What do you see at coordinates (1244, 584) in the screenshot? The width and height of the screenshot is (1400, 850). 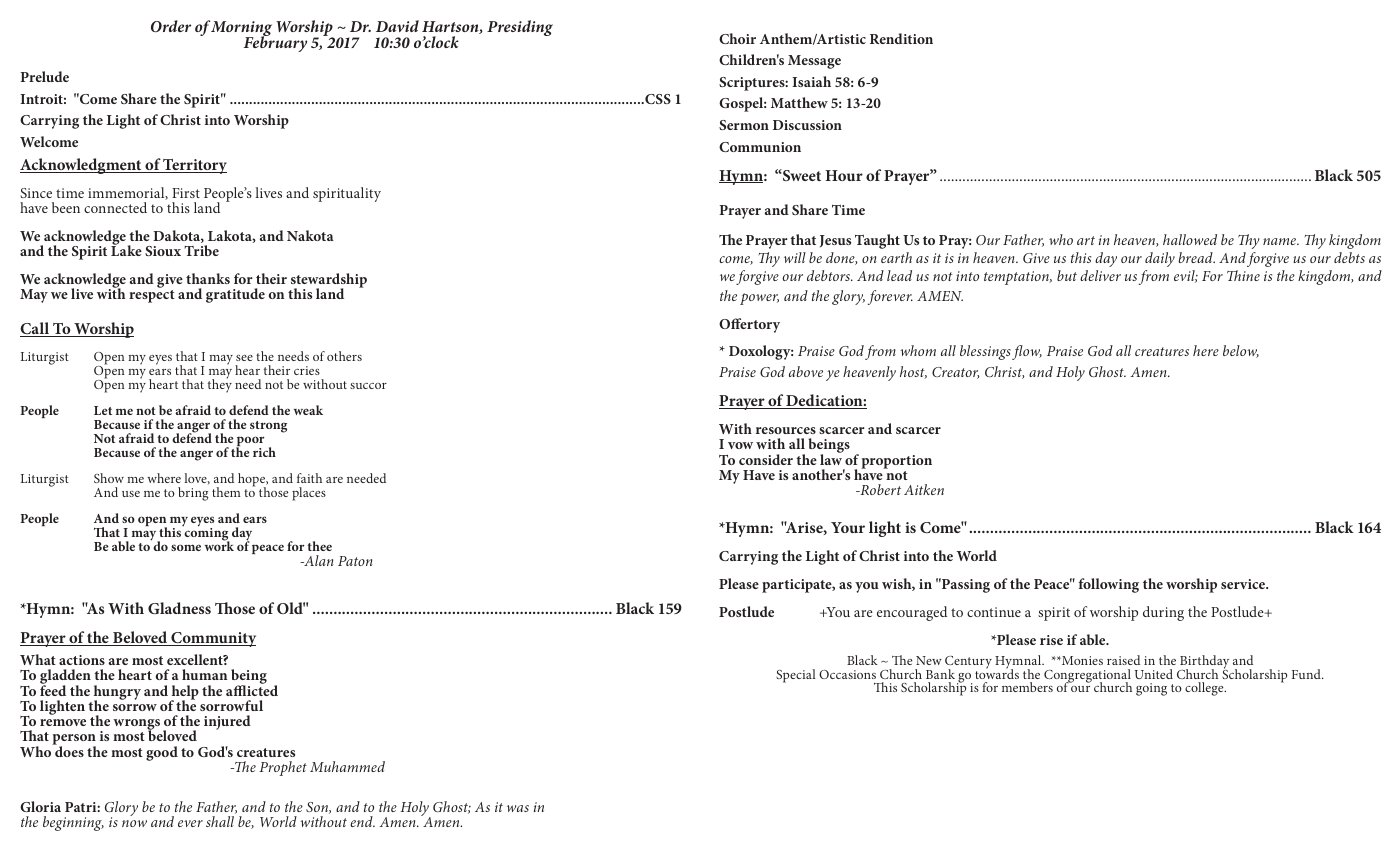 I see `service` at bounding box center [1244, 584].
